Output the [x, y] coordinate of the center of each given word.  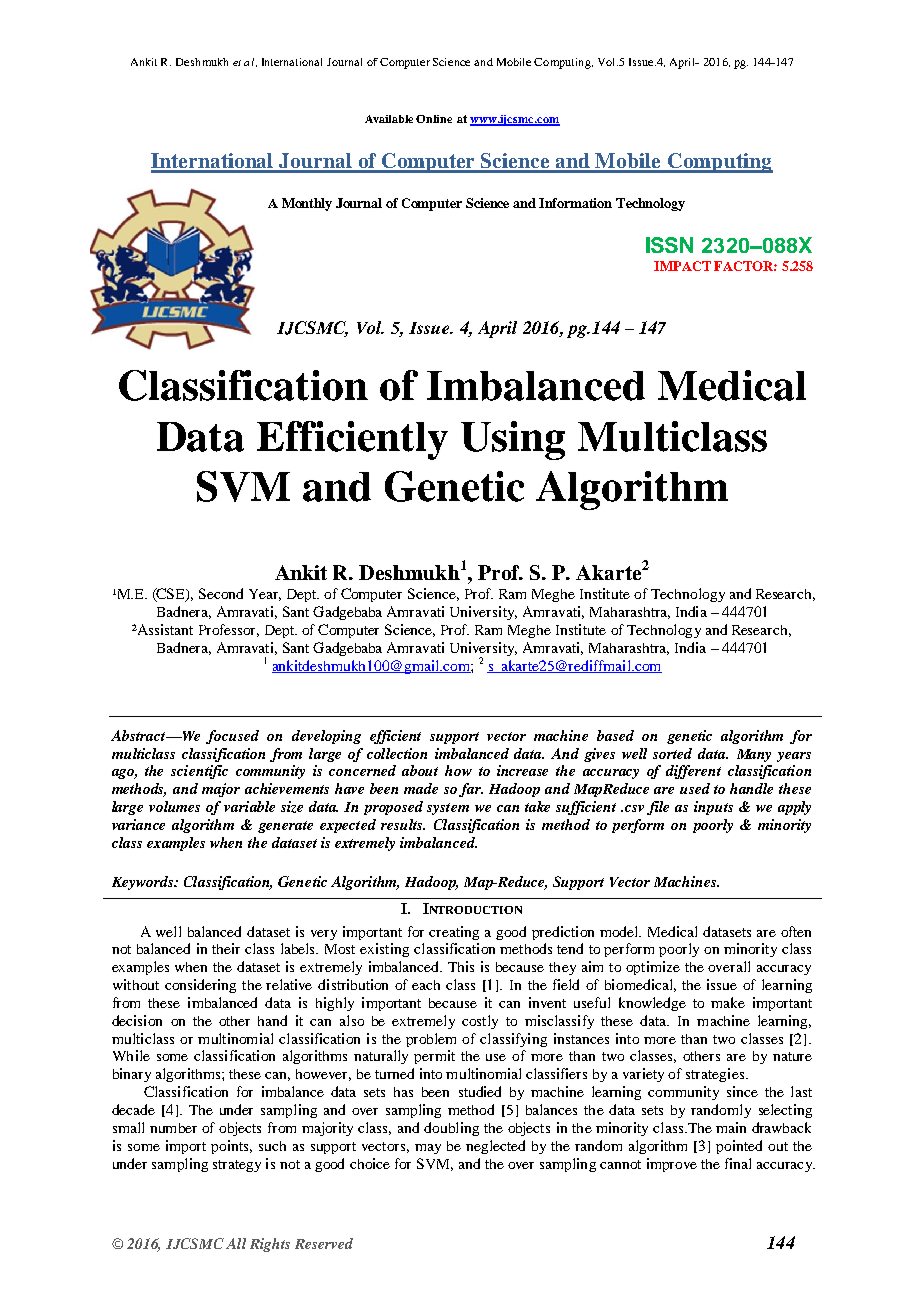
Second [221, 593]
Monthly [307, 204]
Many [754, 755]
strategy [237, 1166]
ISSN [669, 245]
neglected [495, 1147]
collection [397, 753]
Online [434, 119]
